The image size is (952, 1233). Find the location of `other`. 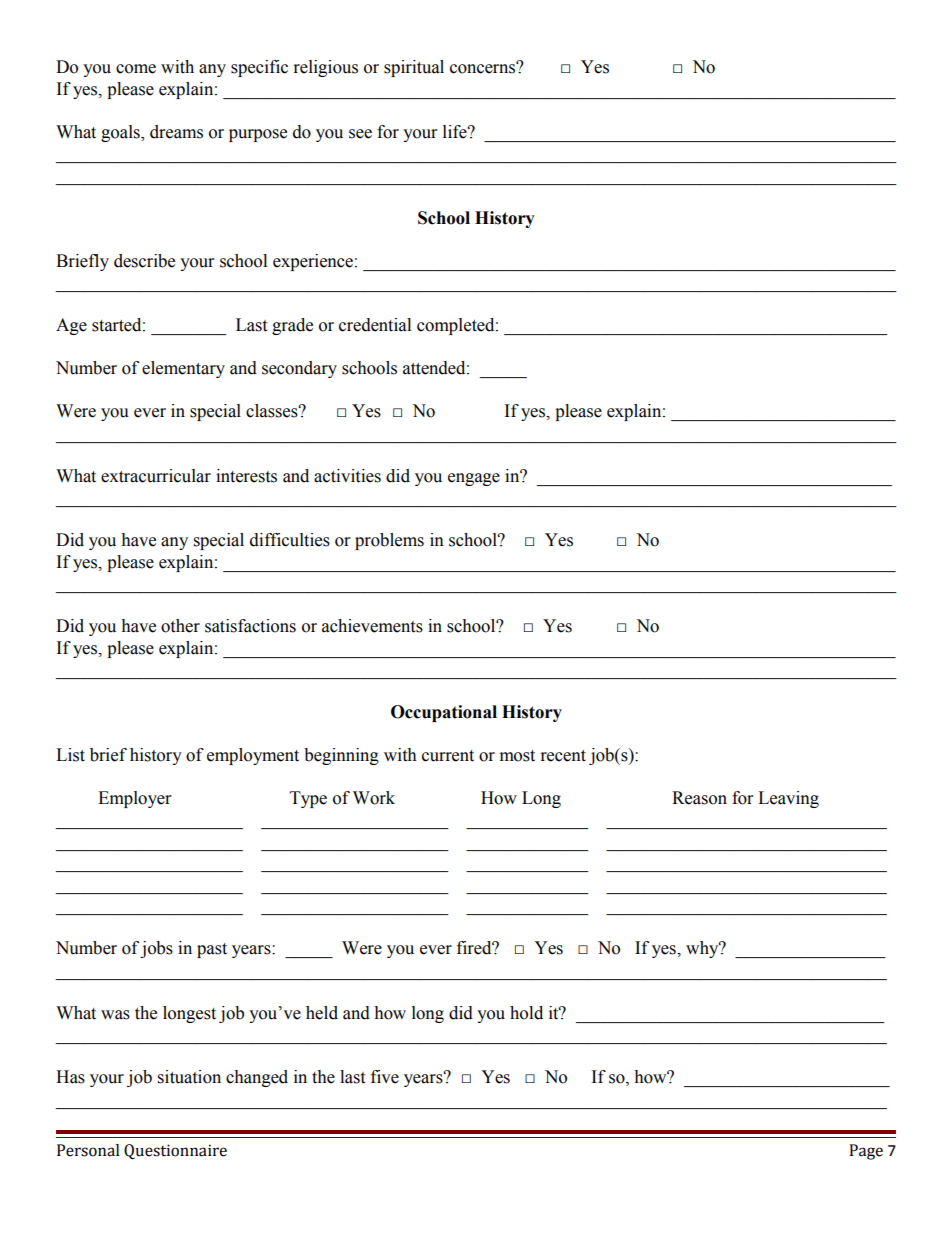

other is located at coordinates (180, 626).
